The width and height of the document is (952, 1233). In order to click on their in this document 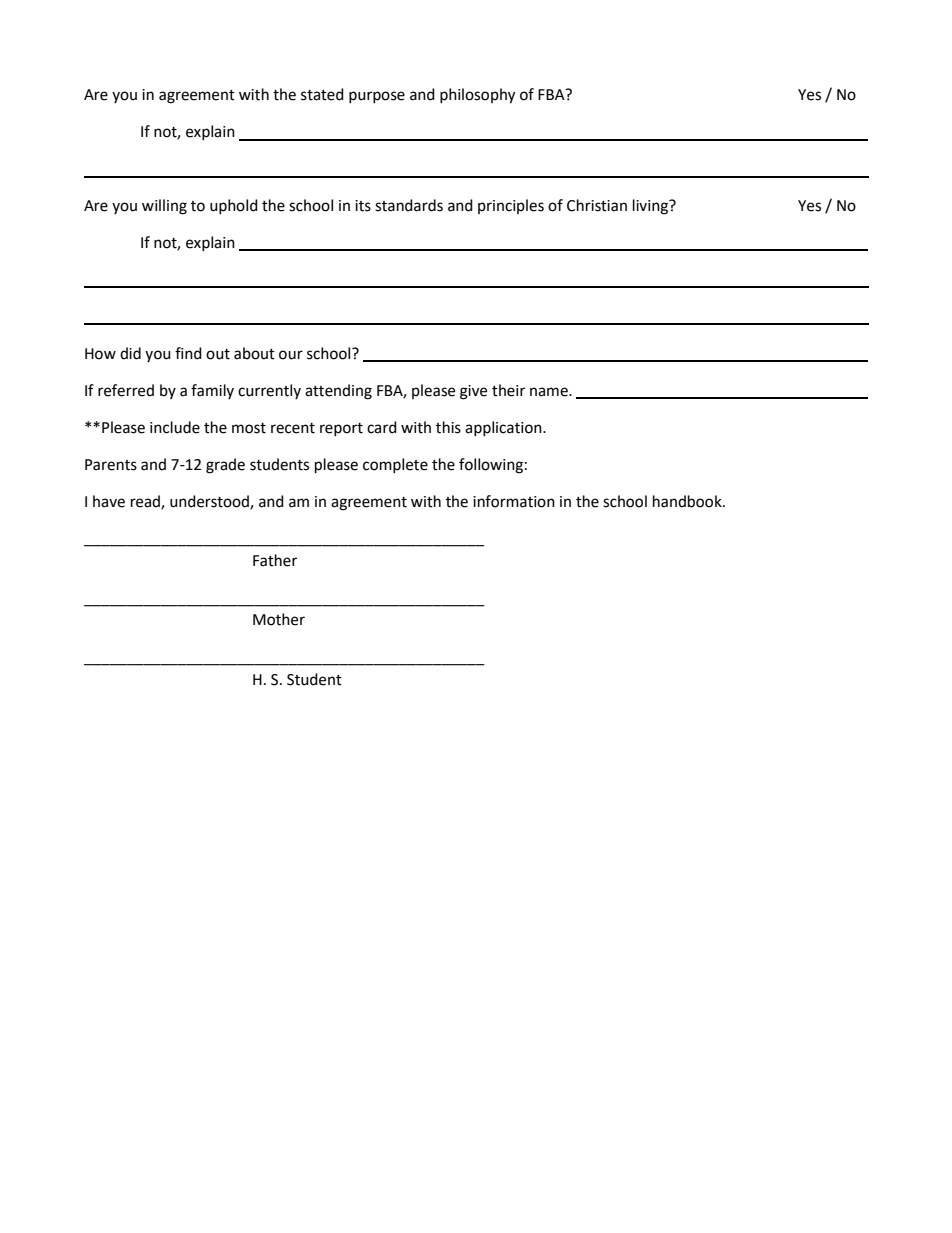, I will do `click(508, 390)`.
